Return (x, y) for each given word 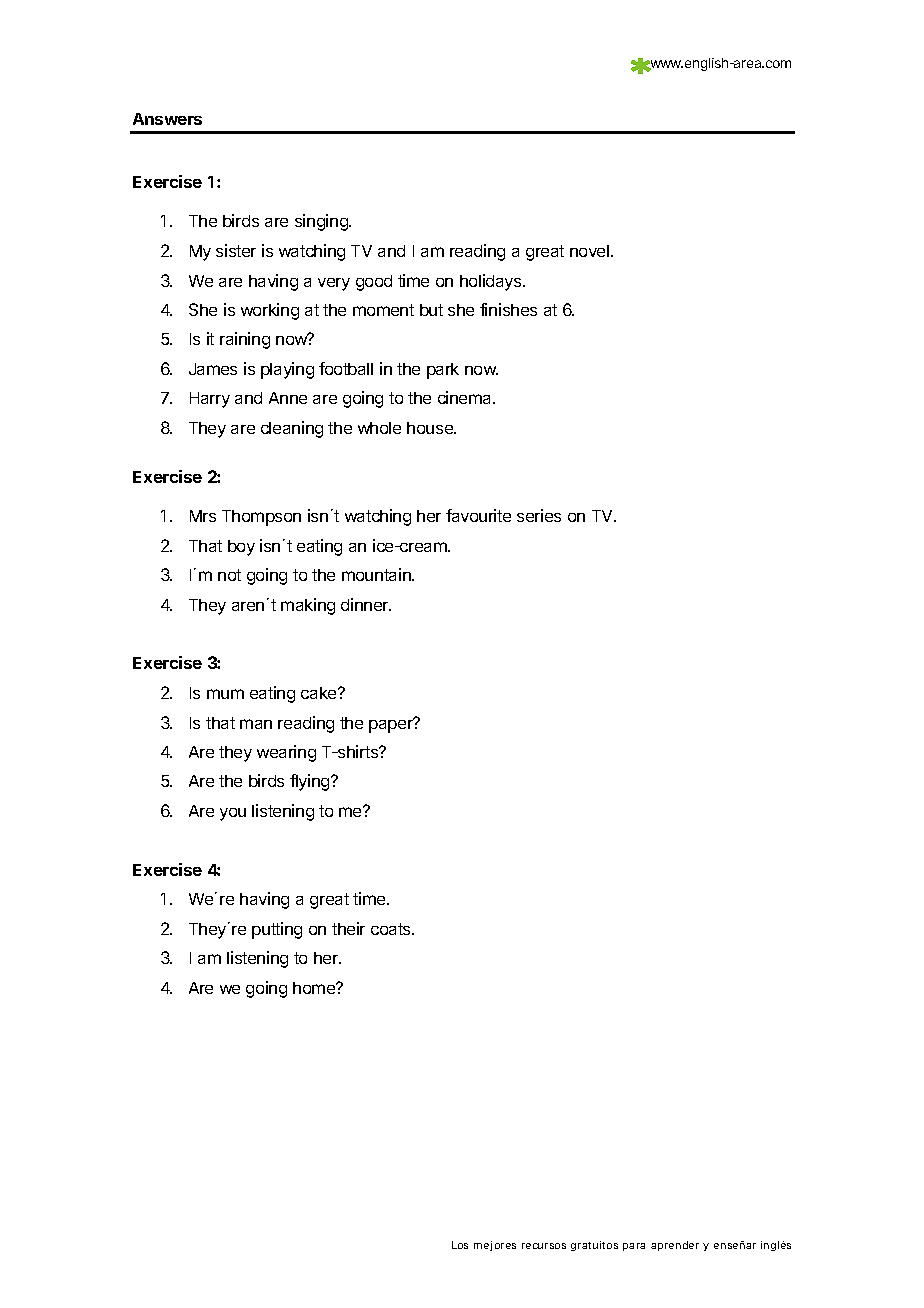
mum (225, 694)
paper (392, 725)
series (539, 515)
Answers (167, 119)
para (634, 1247)
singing (322, 222)
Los (460, 1245)
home (315, 988)
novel (591, 251)
